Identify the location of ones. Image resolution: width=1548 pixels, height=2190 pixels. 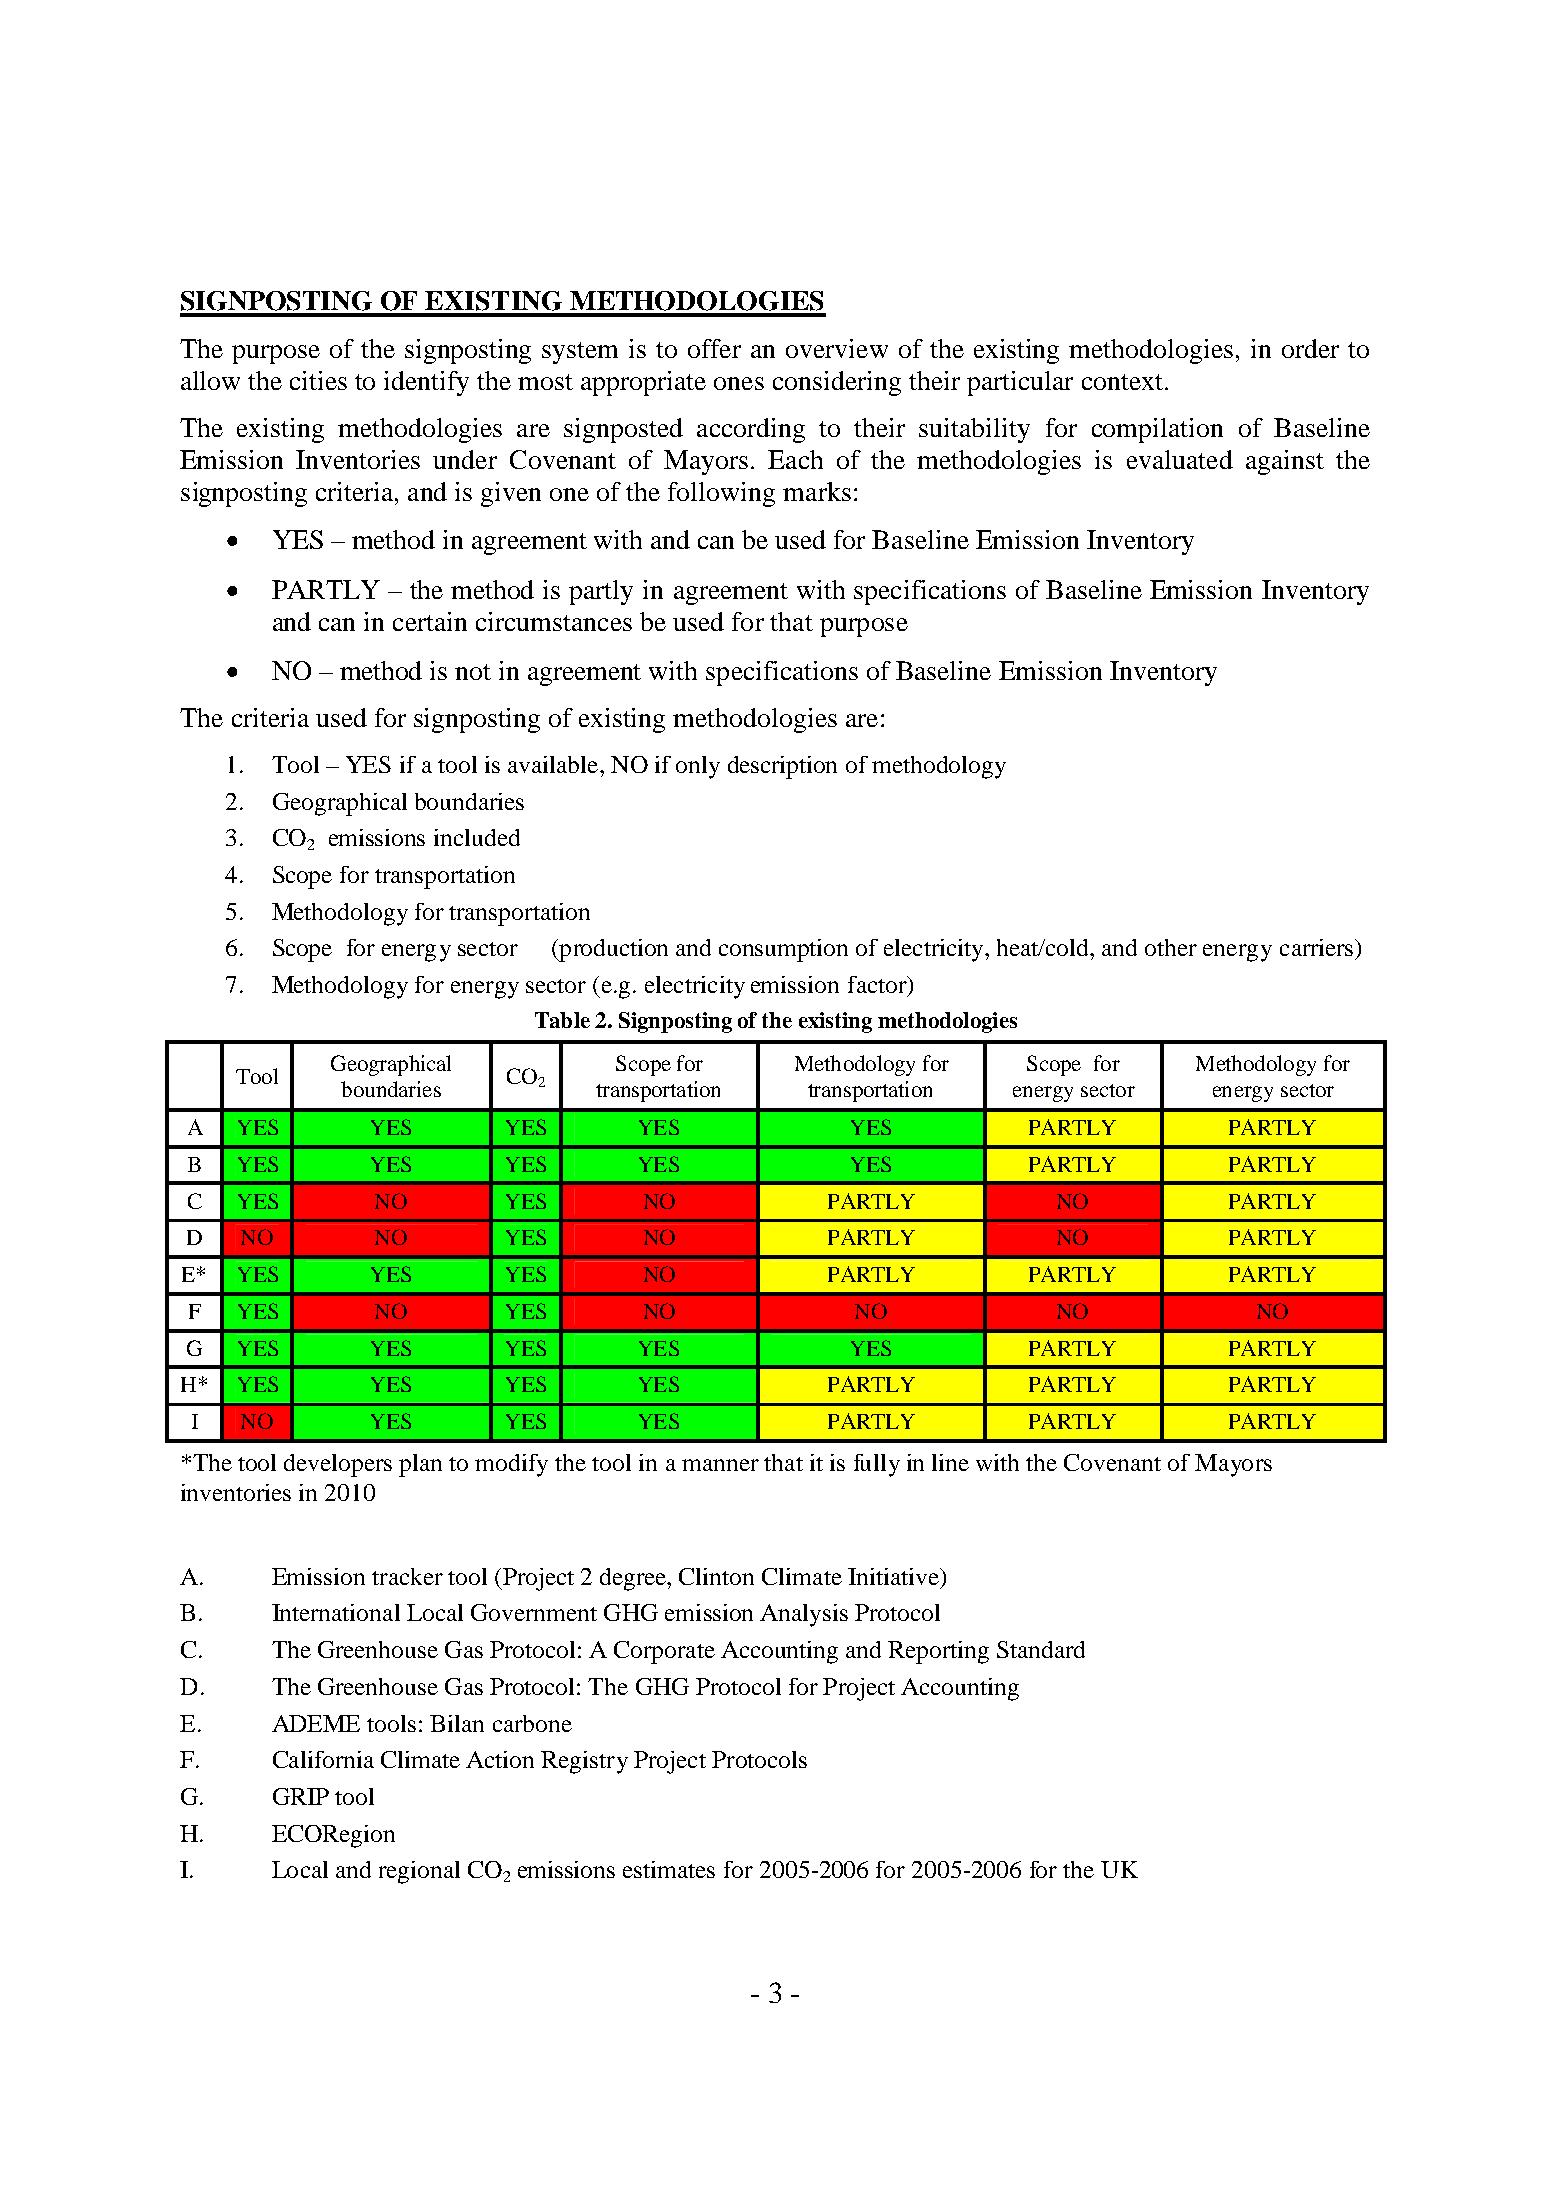
(739, 383).
